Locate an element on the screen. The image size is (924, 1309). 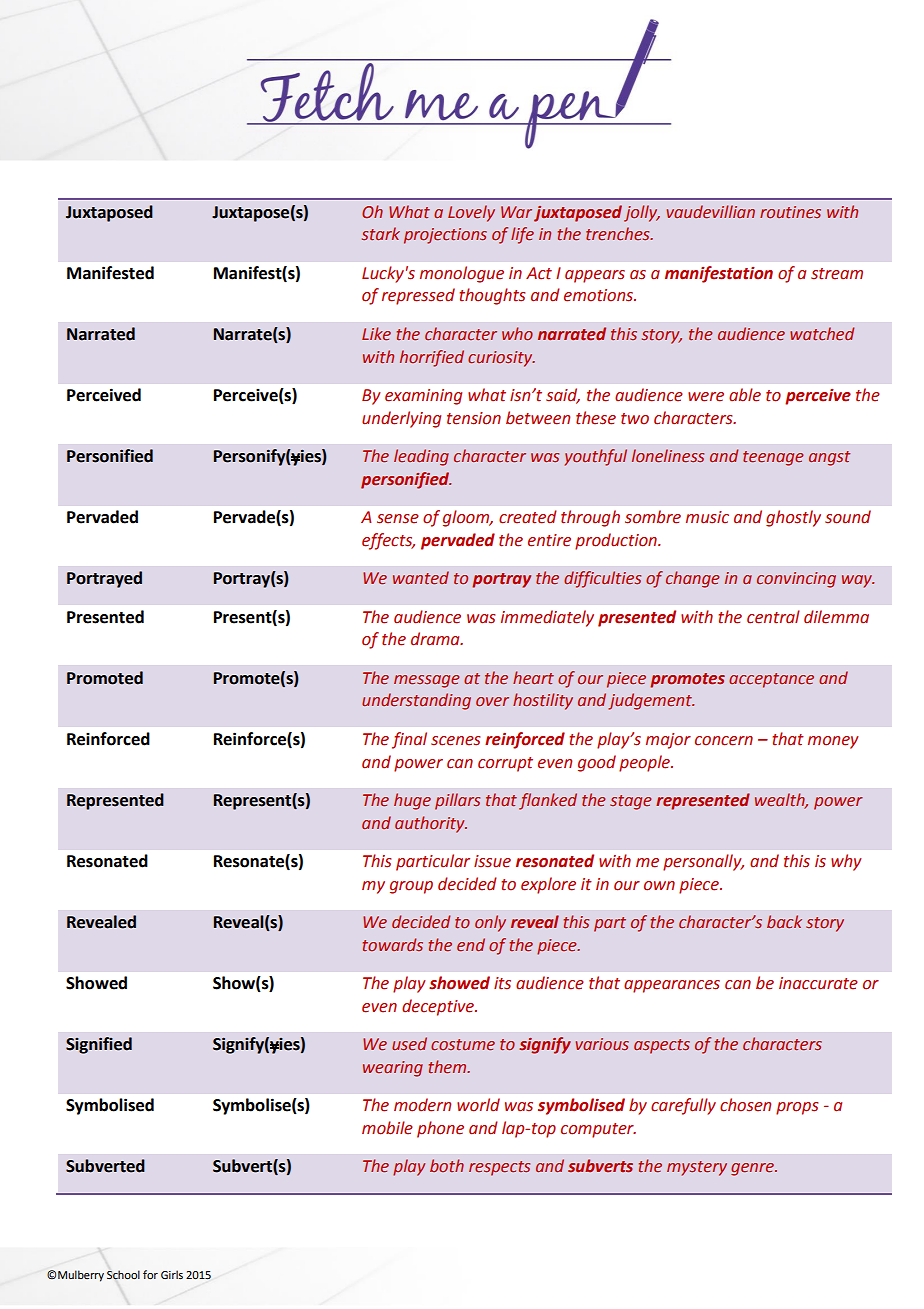
Girls is located at coordinates (172, 1274).
